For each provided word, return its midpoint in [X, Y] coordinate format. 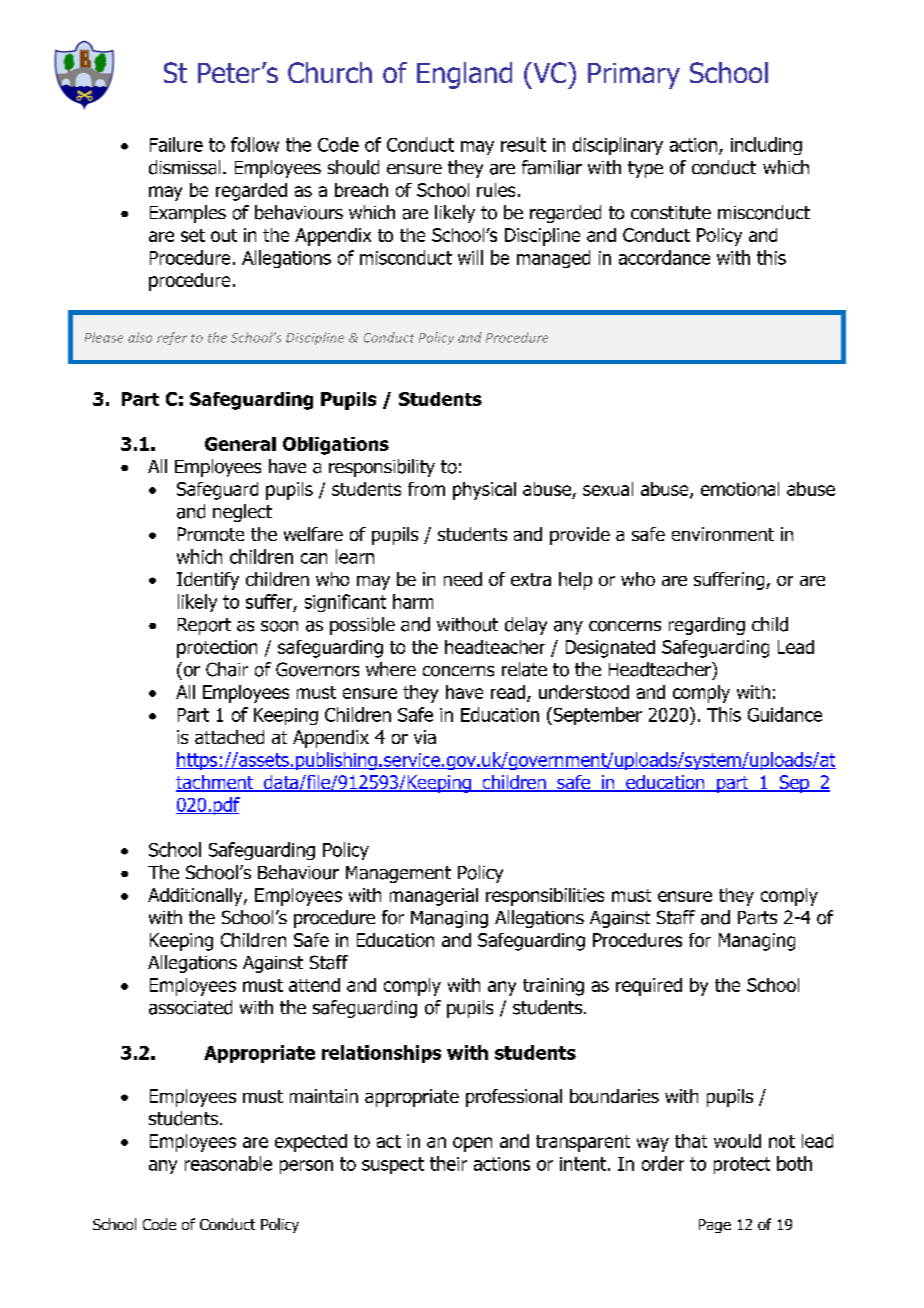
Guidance [785, 714]
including [766, 146]
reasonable [228, 1163]
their [448, 1163]
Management [398, 874]
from [426, 489]
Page [715, 1226]
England [464, 75]
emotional [740, 489]
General [240, 444]
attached [229, 737]
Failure [176, 144]
